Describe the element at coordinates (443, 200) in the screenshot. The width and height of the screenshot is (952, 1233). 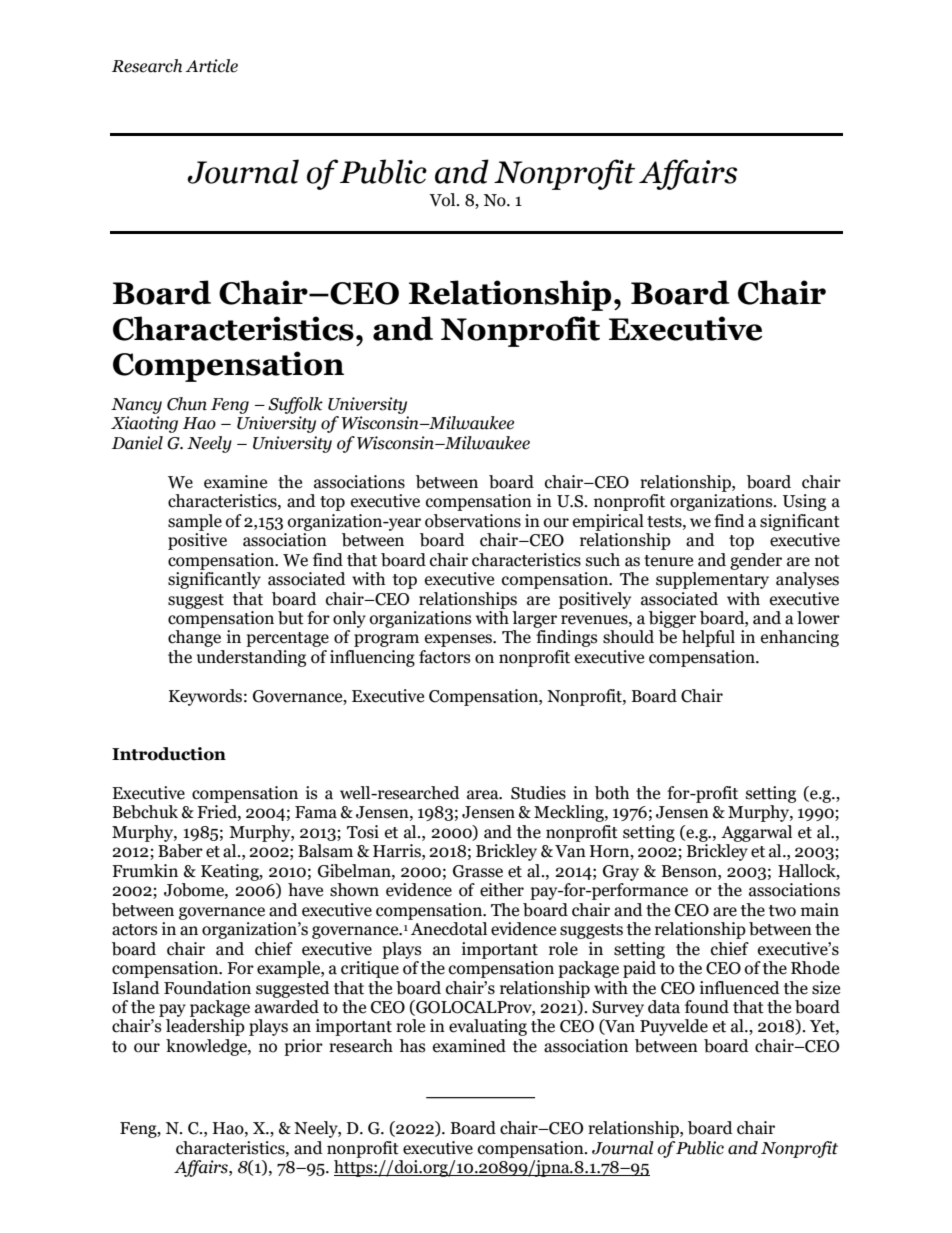
I see `Vol` at that location.
